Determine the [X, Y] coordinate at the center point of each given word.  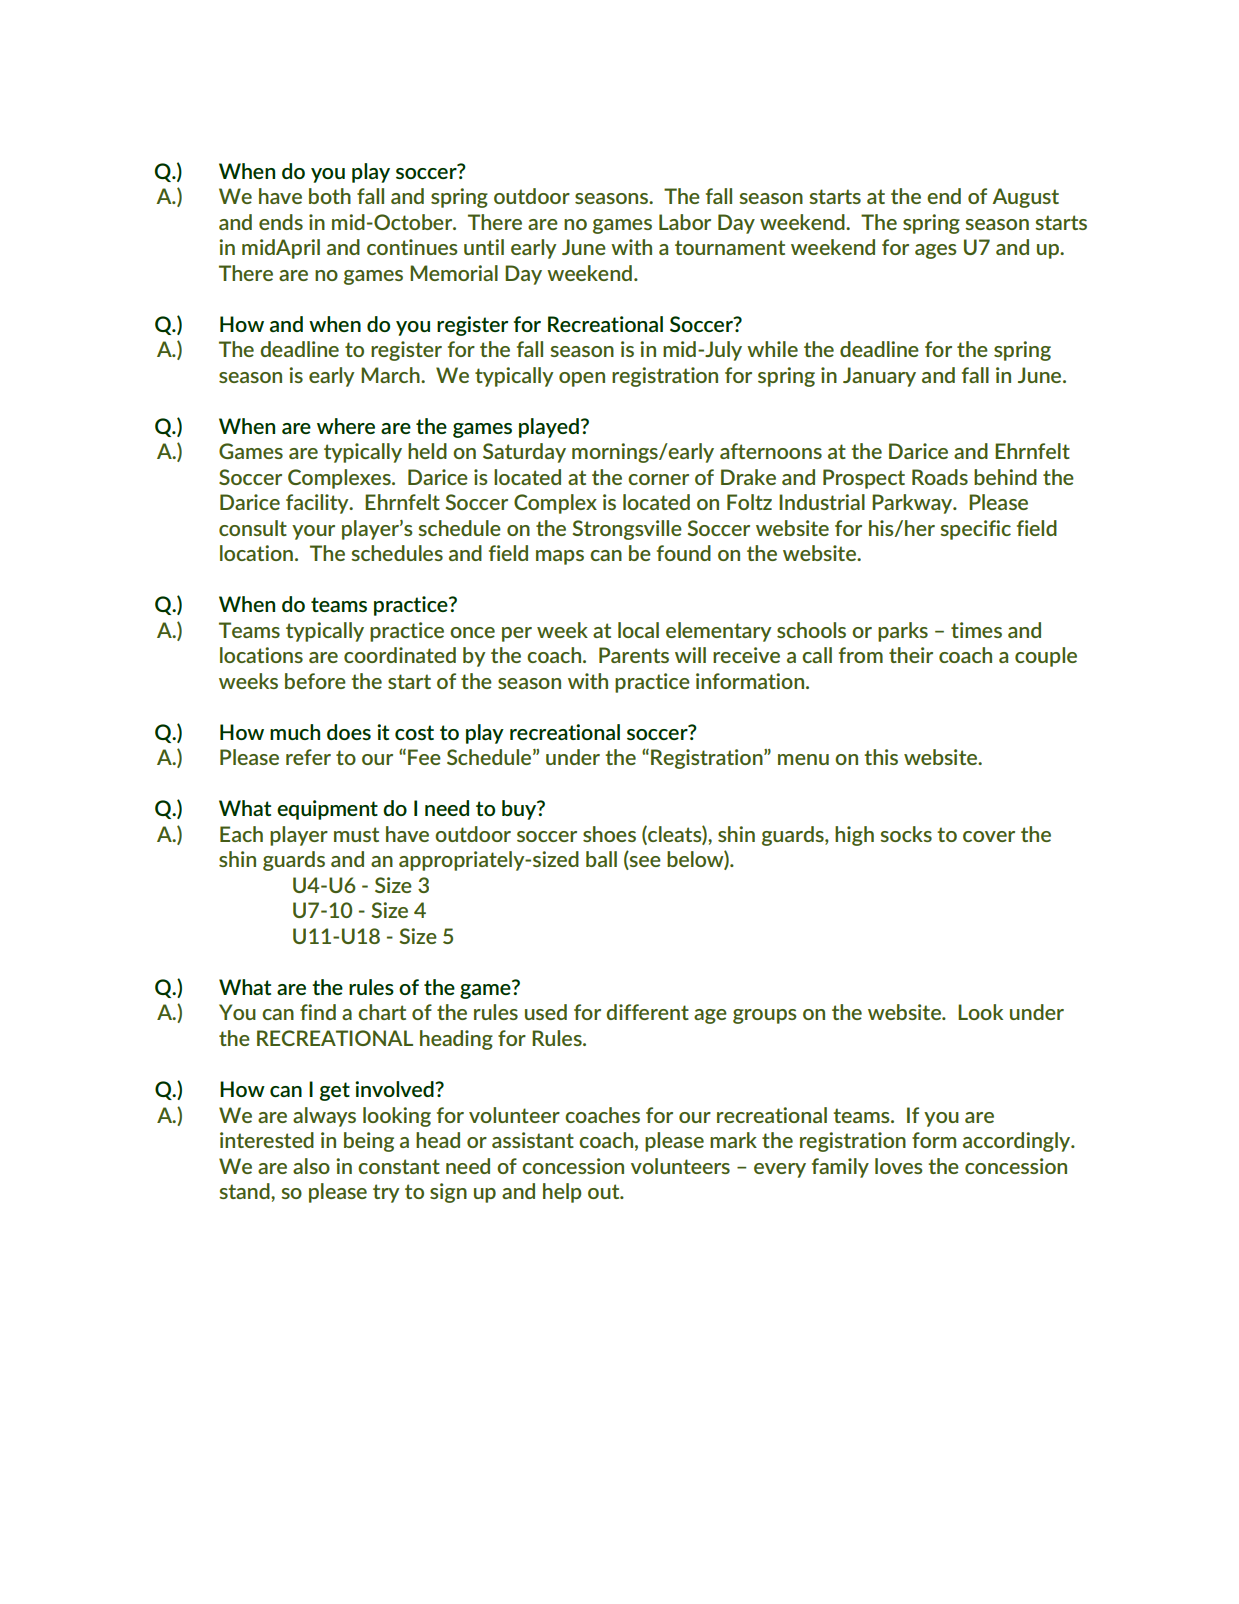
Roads [940, 477]
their [911, 655]
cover [989, 836]
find [318, 1012]
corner [658, 479]
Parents [634, 655]
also [311, 1166]
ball [601, 859]
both [330, 196]
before [315, 681]
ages [936, 251]
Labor [685, 222]
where [346, 426]
